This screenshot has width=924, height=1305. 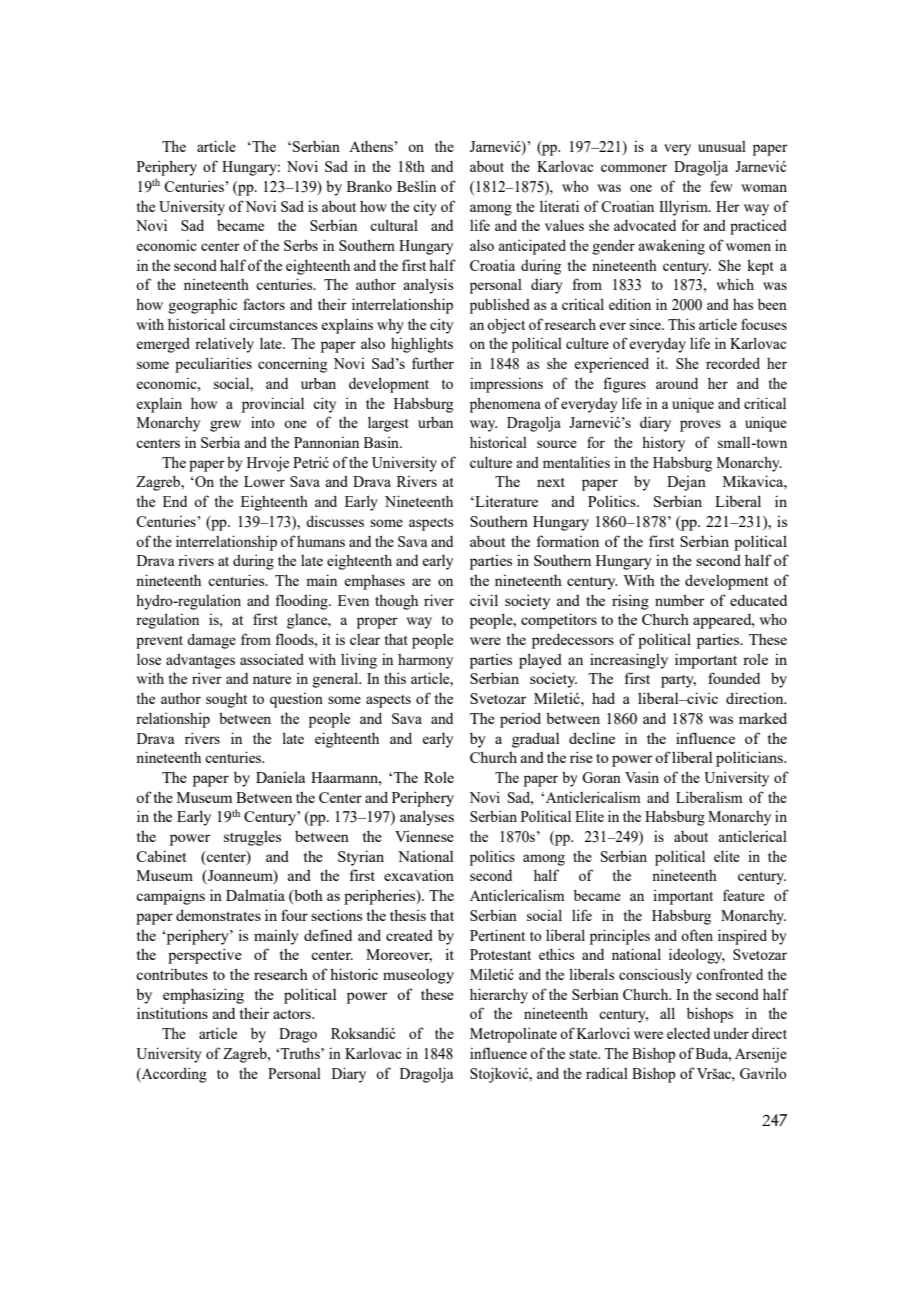 What do you see at coordinates (721, 186) in the screenshot?
I see `few` at bounding box center [721, 186].
